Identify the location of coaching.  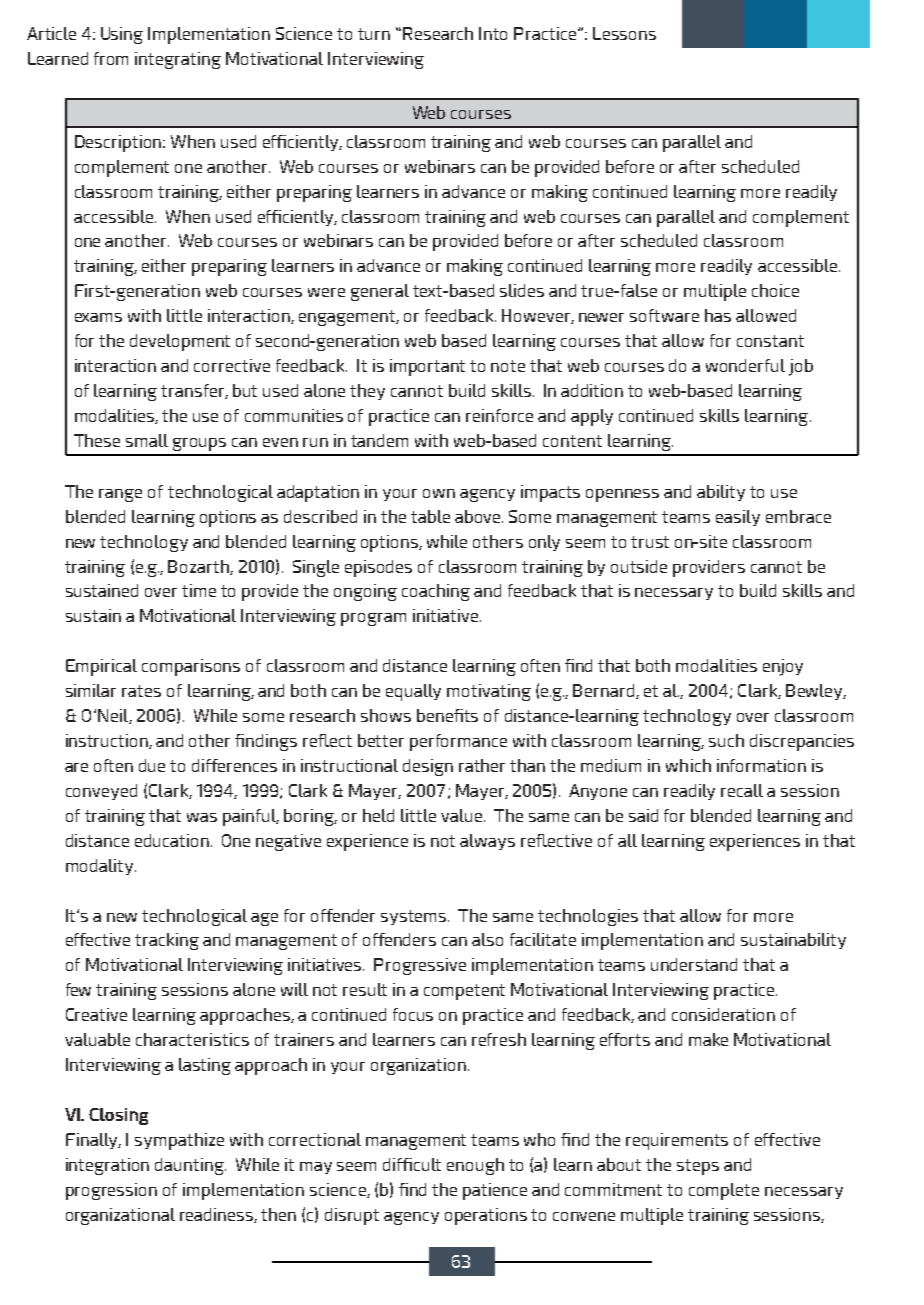
(436, 592).
